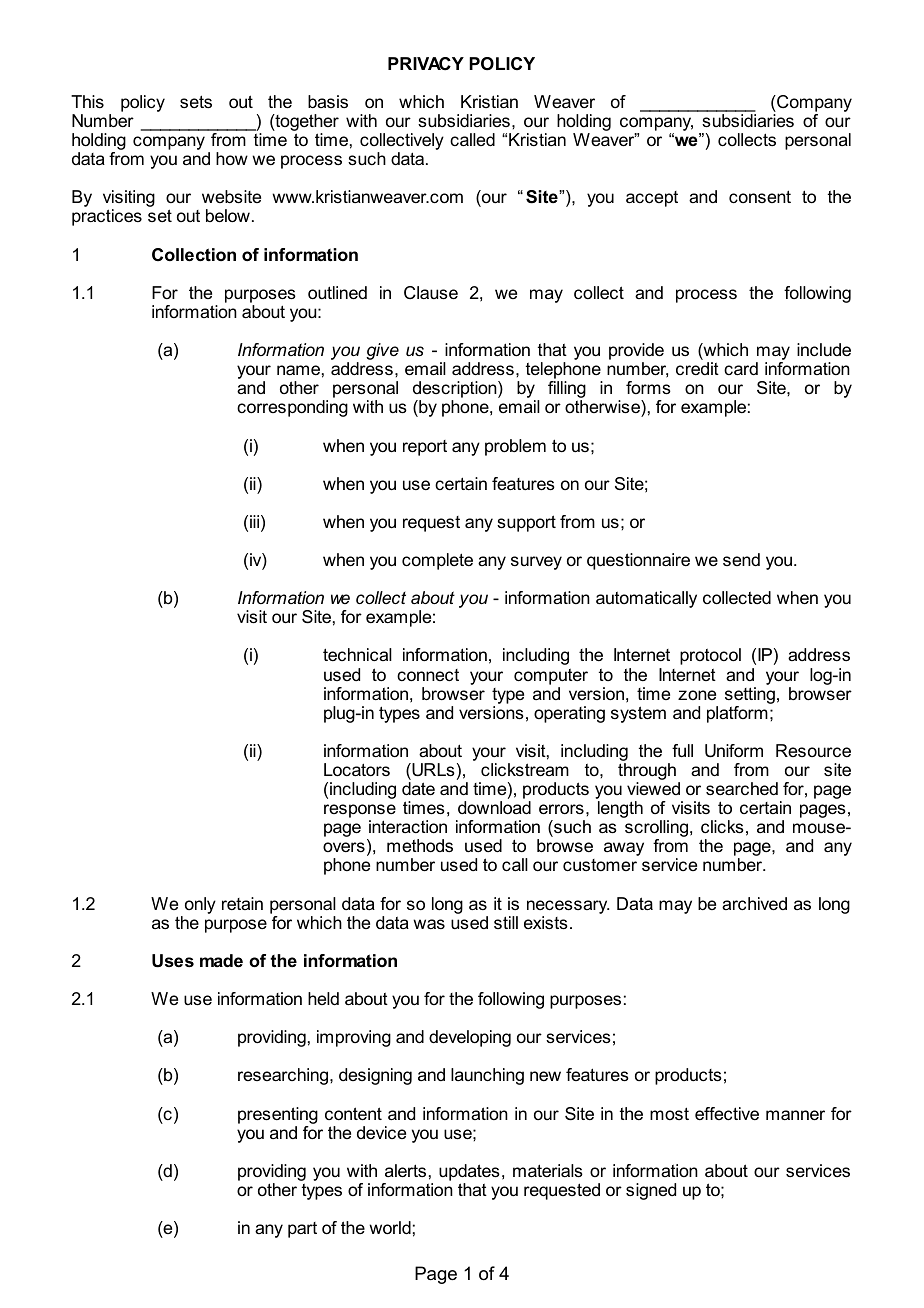 This page has width=924, height=1308. Describe the element at coordinates (429, 924) in the page. I see `was` at that location.
